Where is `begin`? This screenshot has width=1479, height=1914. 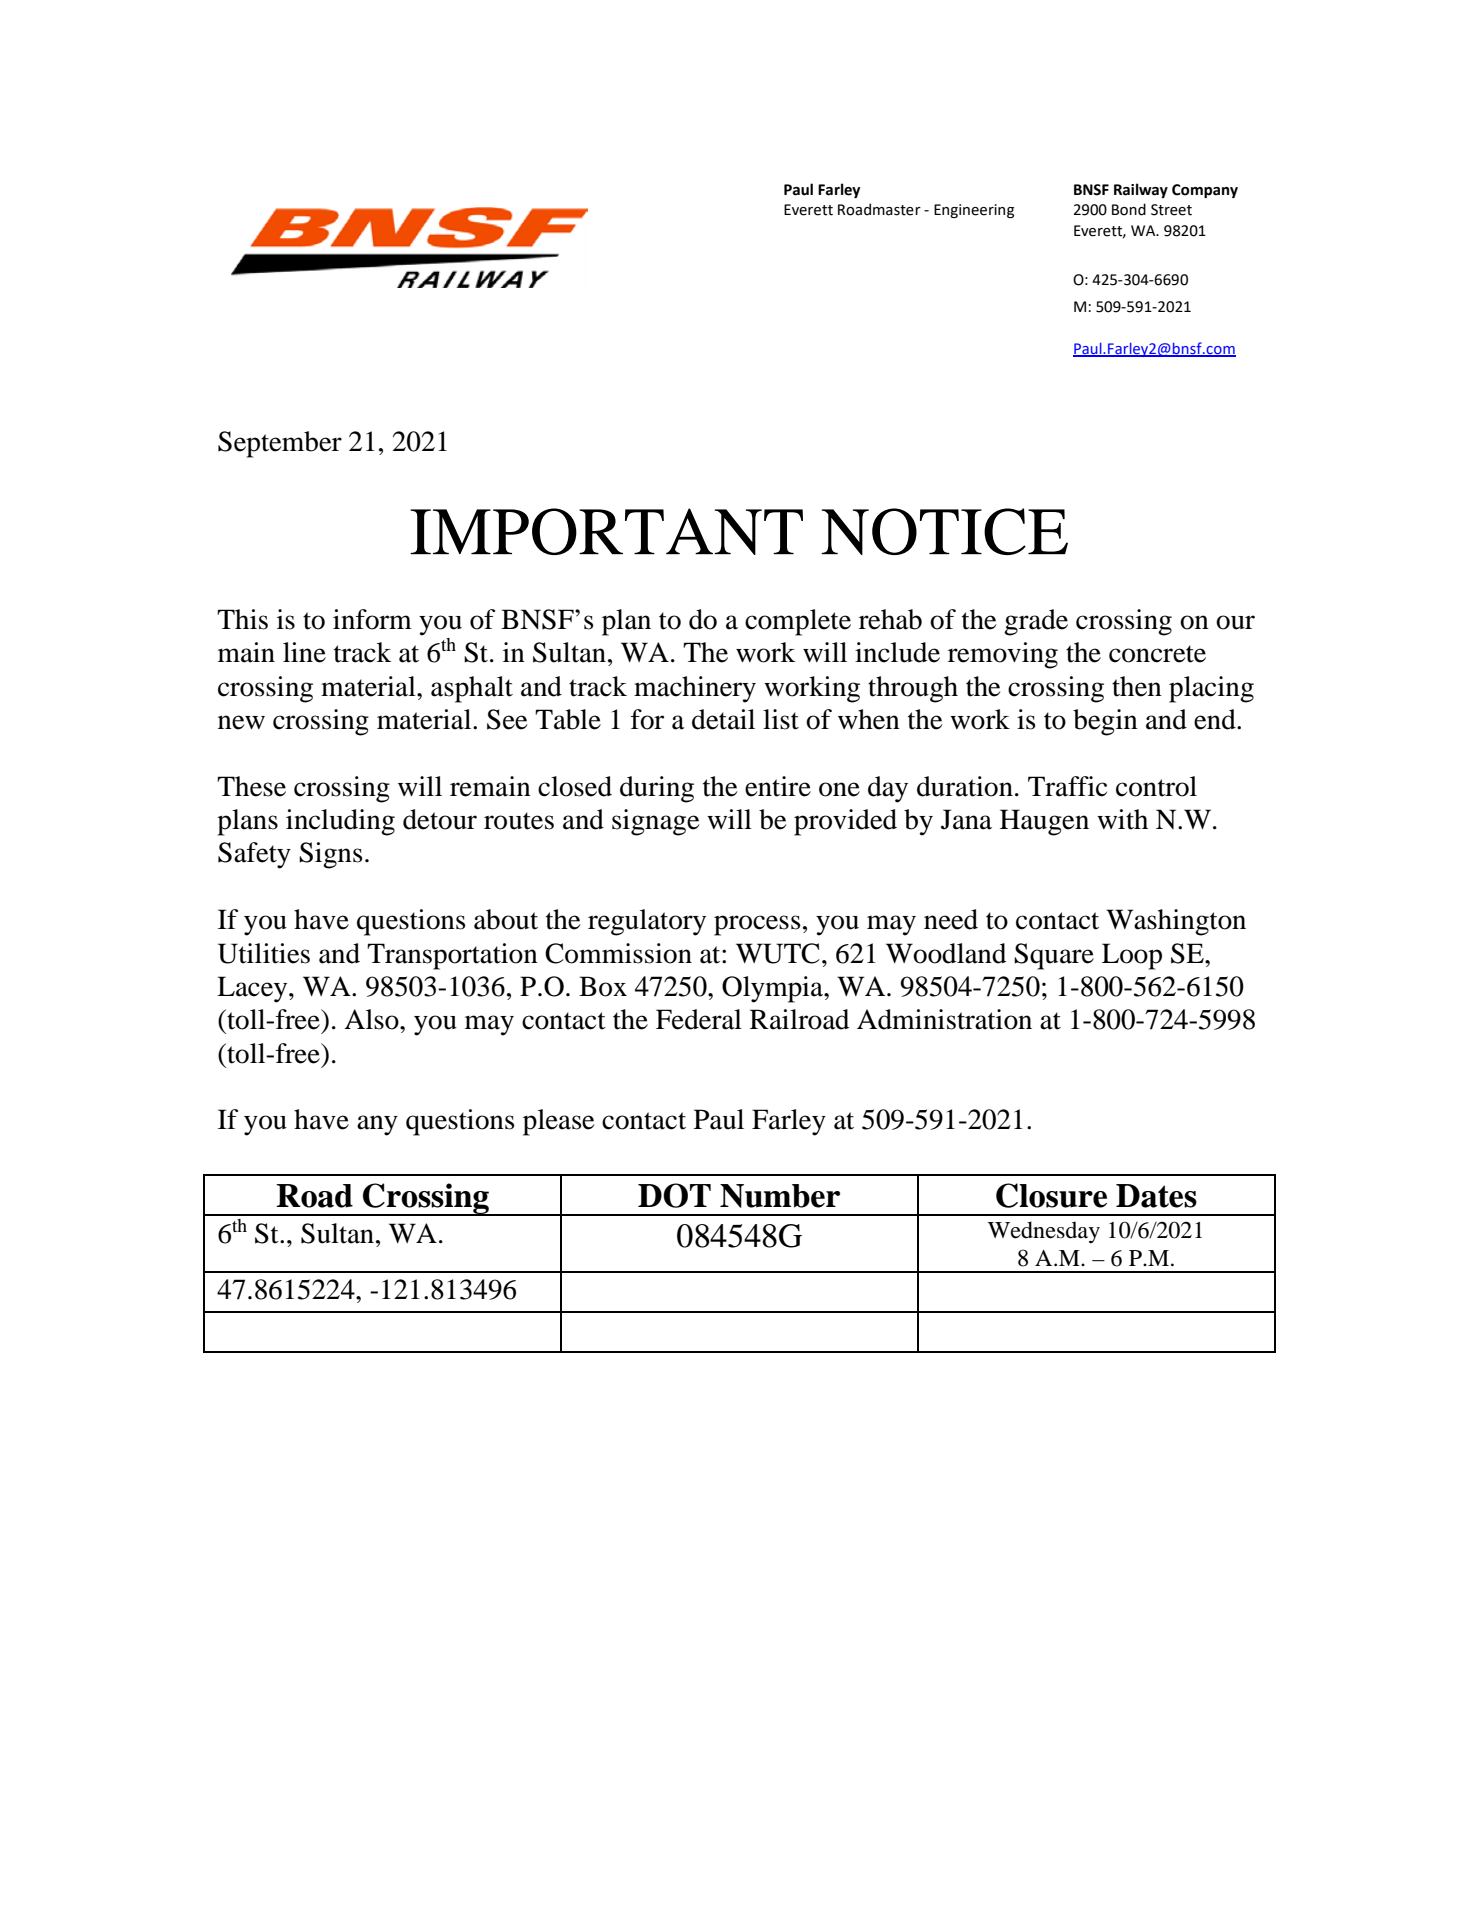
begin is located at coordinates (1105, 722).
